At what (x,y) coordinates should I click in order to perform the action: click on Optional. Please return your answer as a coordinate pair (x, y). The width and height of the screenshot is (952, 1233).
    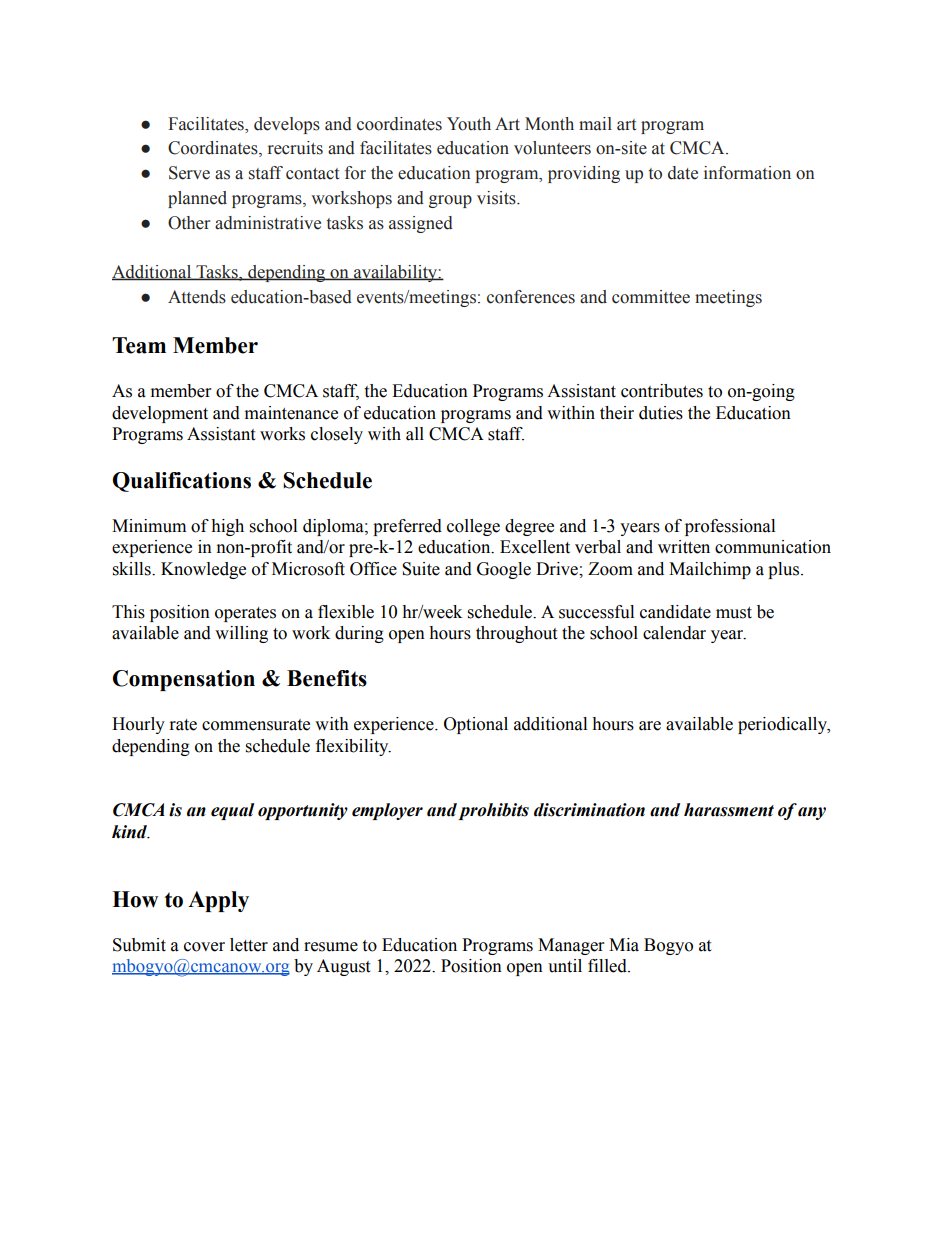
    Looking at the image, I should click on (476, 725).
